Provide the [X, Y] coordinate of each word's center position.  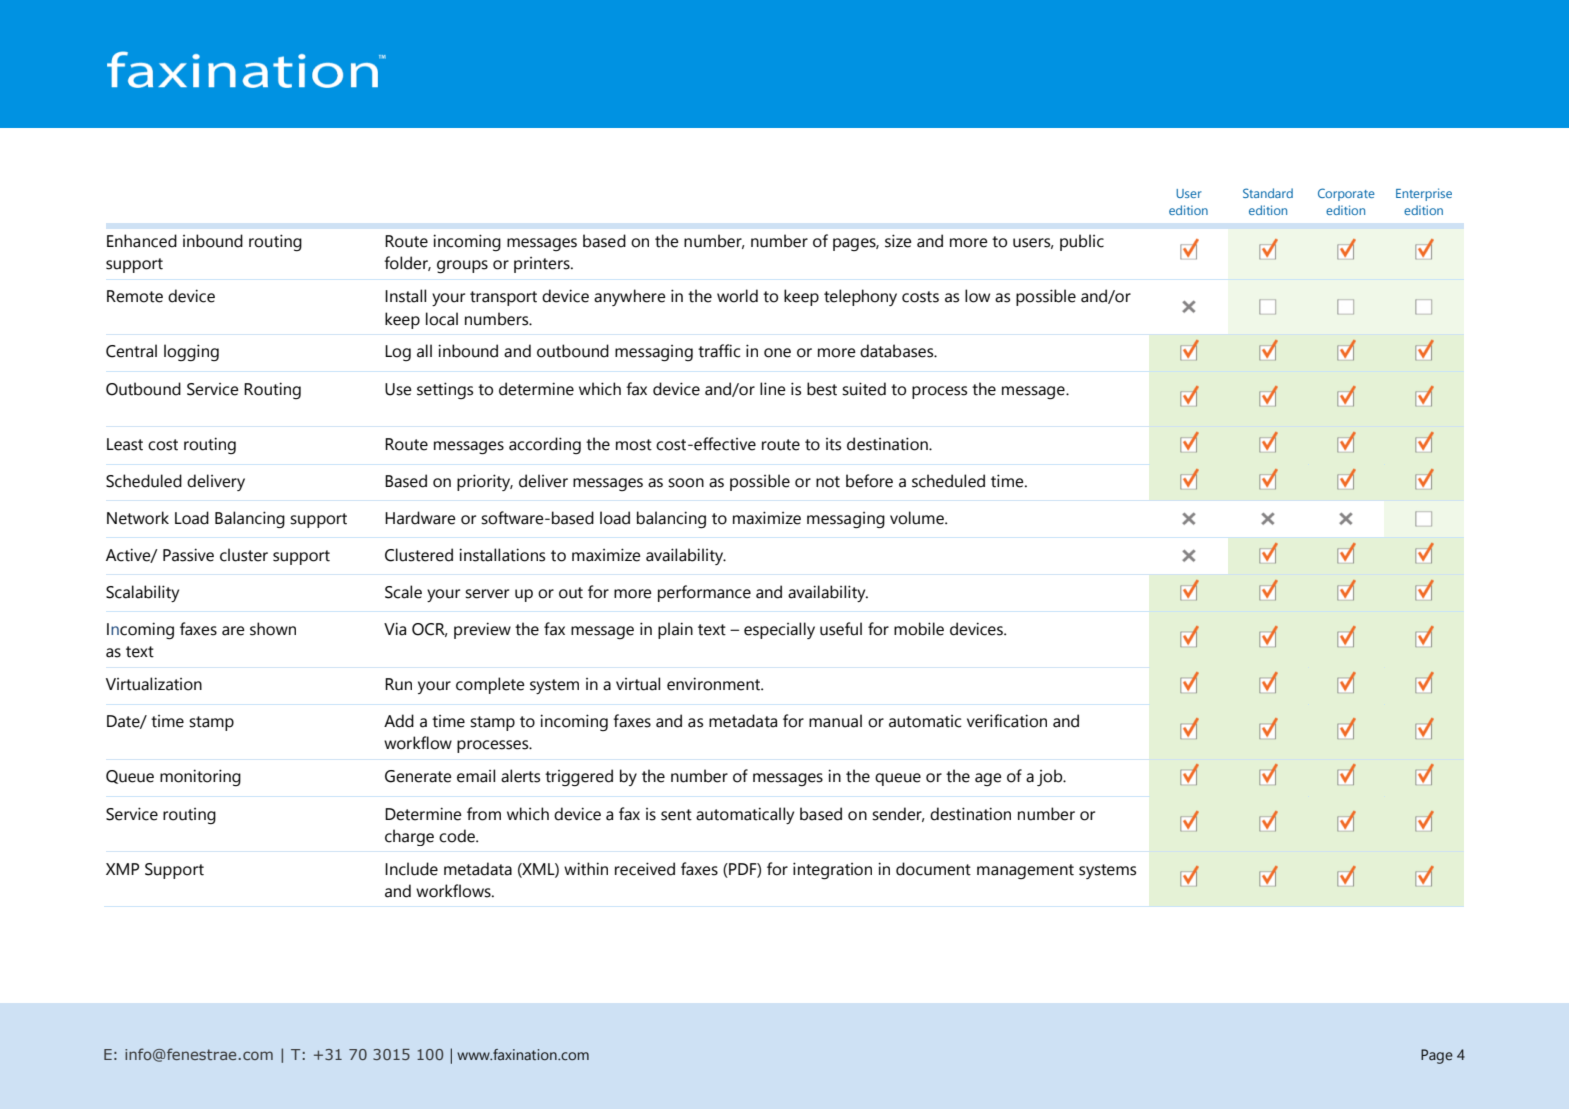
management [1025, 871]
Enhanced [142, 241]
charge [409, 837]
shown [273, 629]
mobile [919, 629]
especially [779, 630]
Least [125, 444]
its [833, 444]
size [898, 241]
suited [864, 389]
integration [832, 871]
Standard [1268, 193]
